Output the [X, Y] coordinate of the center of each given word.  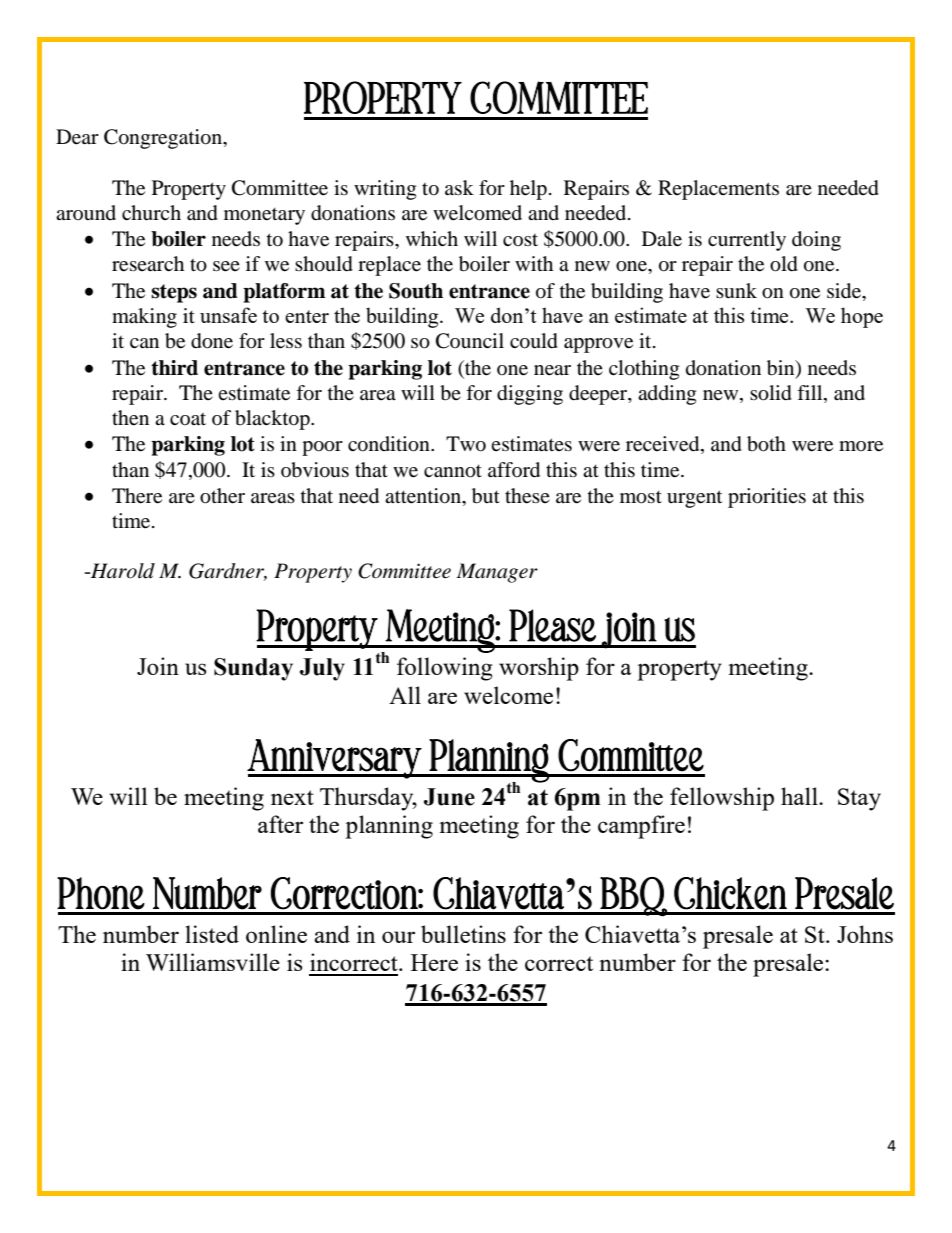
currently [747, 241]
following [445, 669]
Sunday [253, 669]
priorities [767, 498]
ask [459, 187]
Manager [497, 573]
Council [470, 341]
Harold [122, 571]
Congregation [164, 139]
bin [782, 368]
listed [212, 934]
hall [800, 796]
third [174, 368]
